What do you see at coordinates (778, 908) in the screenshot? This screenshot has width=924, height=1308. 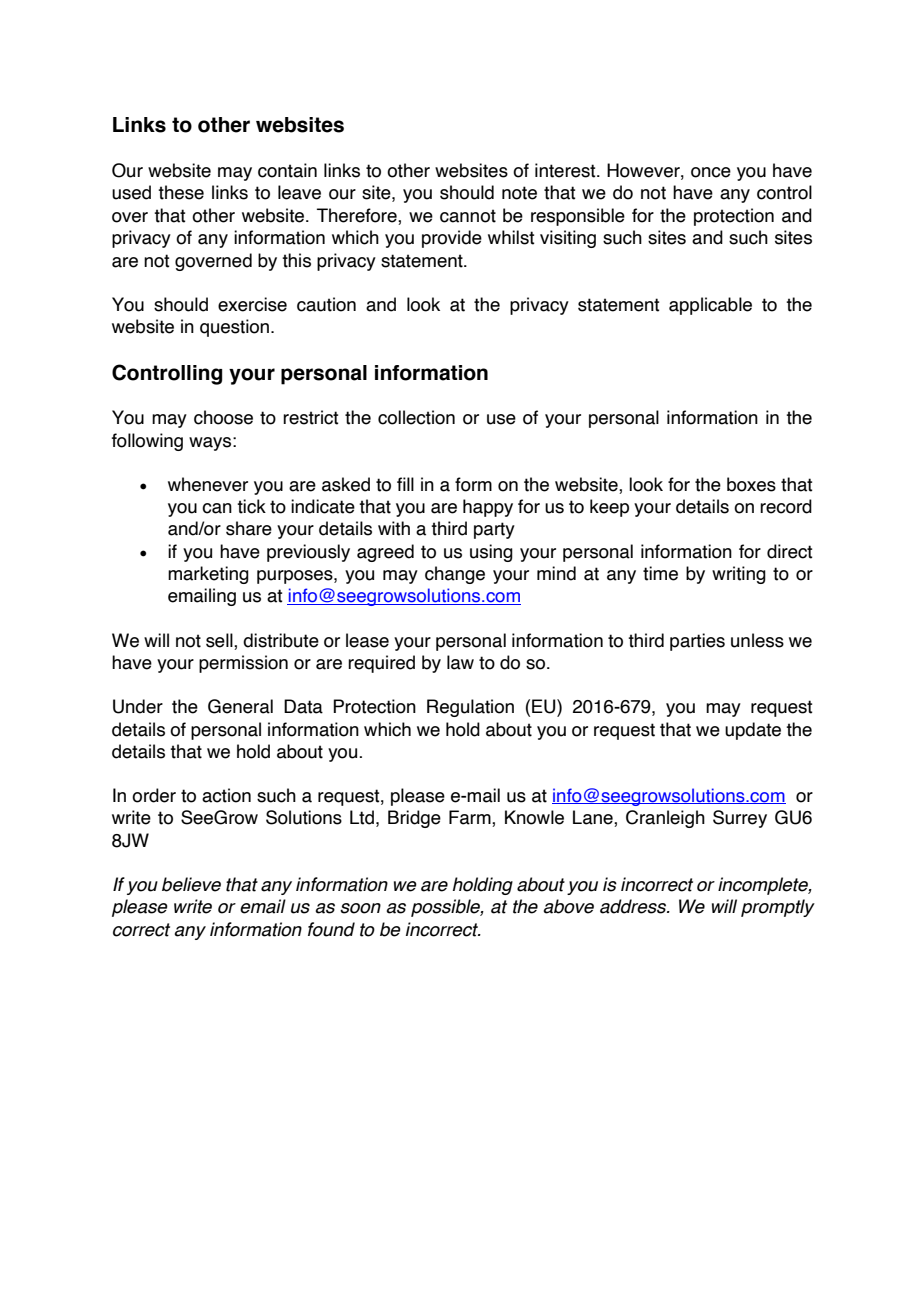 I see `promptly` at bounding box center [778, 908].
